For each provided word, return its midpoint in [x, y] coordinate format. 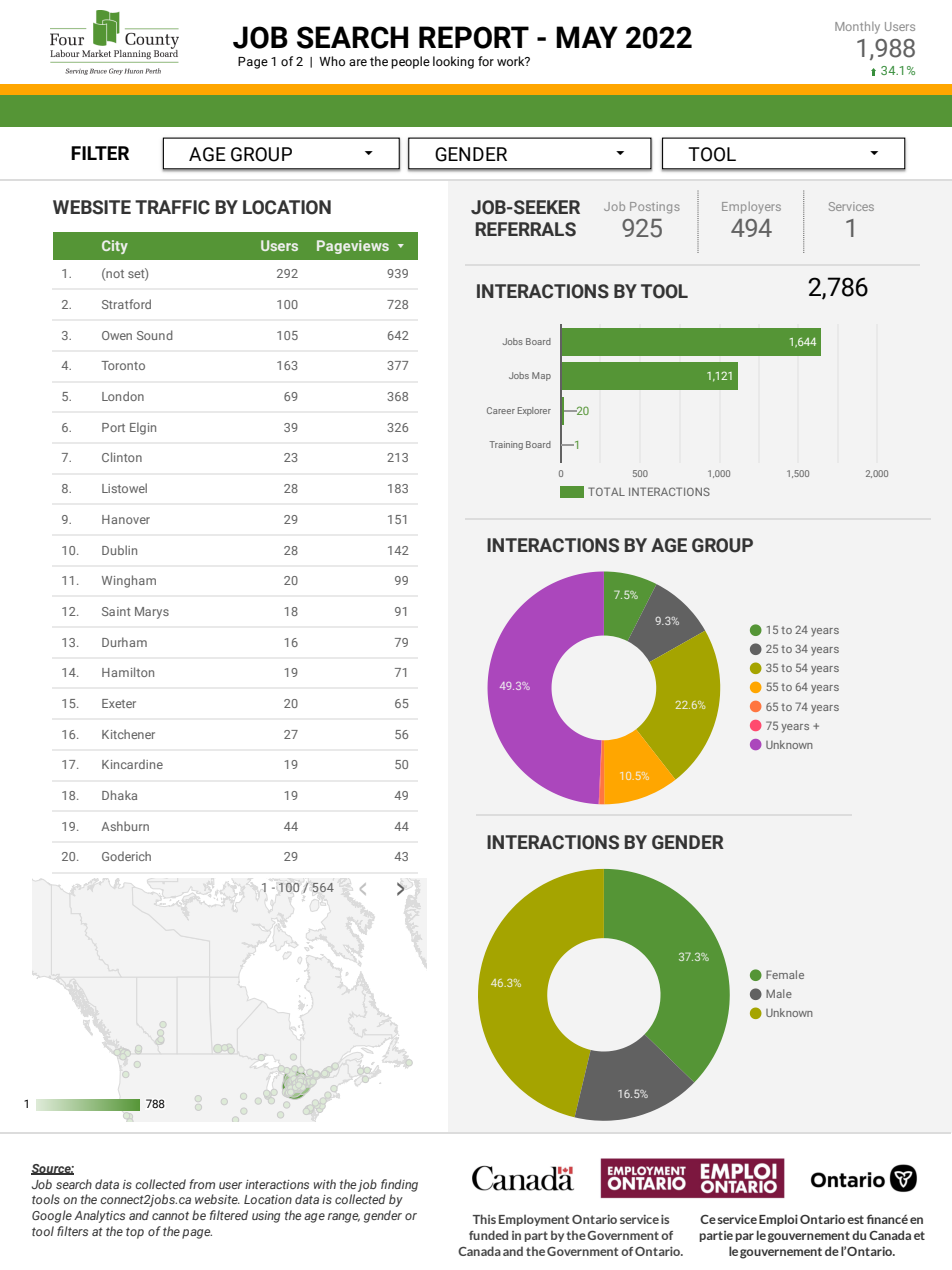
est [855, 1219]
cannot [170, 1215]
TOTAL [606, 491]
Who [332, 61]
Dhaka [119, 795]
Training [506, 445]
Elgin [143, 428]
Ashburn [125, 826]
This [484, 1219]
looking [453, 62]
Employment [534, 1220]
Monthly [857, 27]
